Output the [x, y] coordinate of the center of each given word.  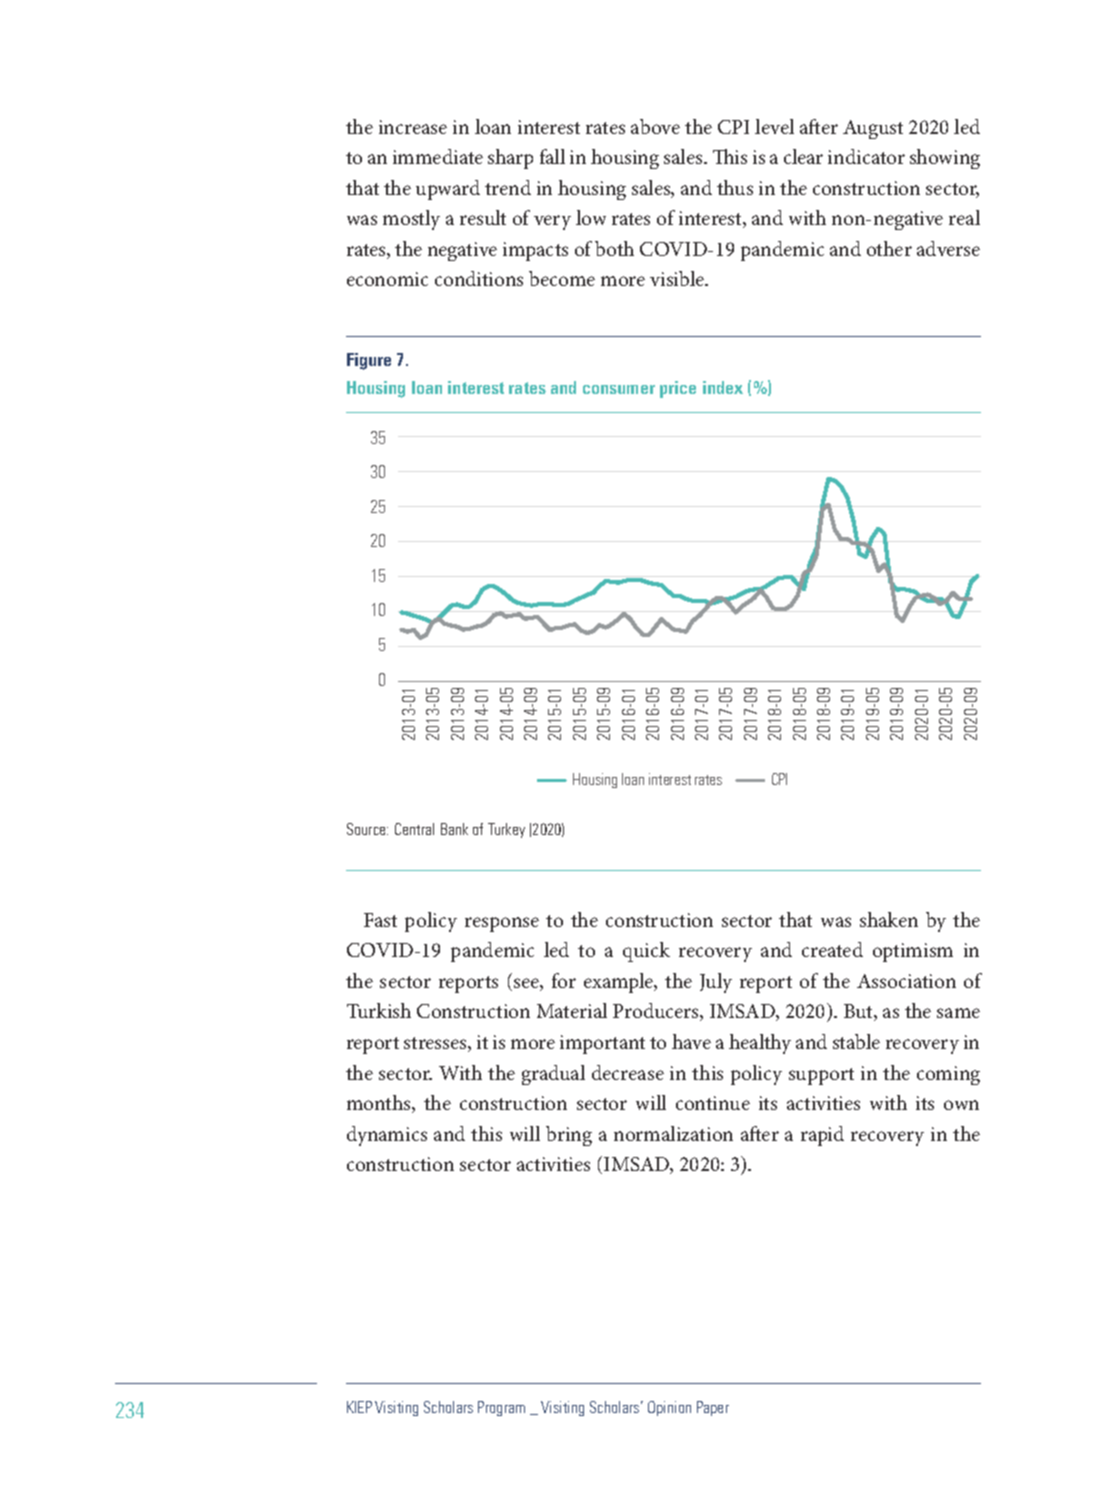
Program [501, 1408]
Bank [454, 829]
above [655, 126]
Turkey [506, 830]
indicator [866, 156]
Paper [713, 1408]
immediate [438, 156]
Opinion [669, 1408]
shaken [889, 919]
